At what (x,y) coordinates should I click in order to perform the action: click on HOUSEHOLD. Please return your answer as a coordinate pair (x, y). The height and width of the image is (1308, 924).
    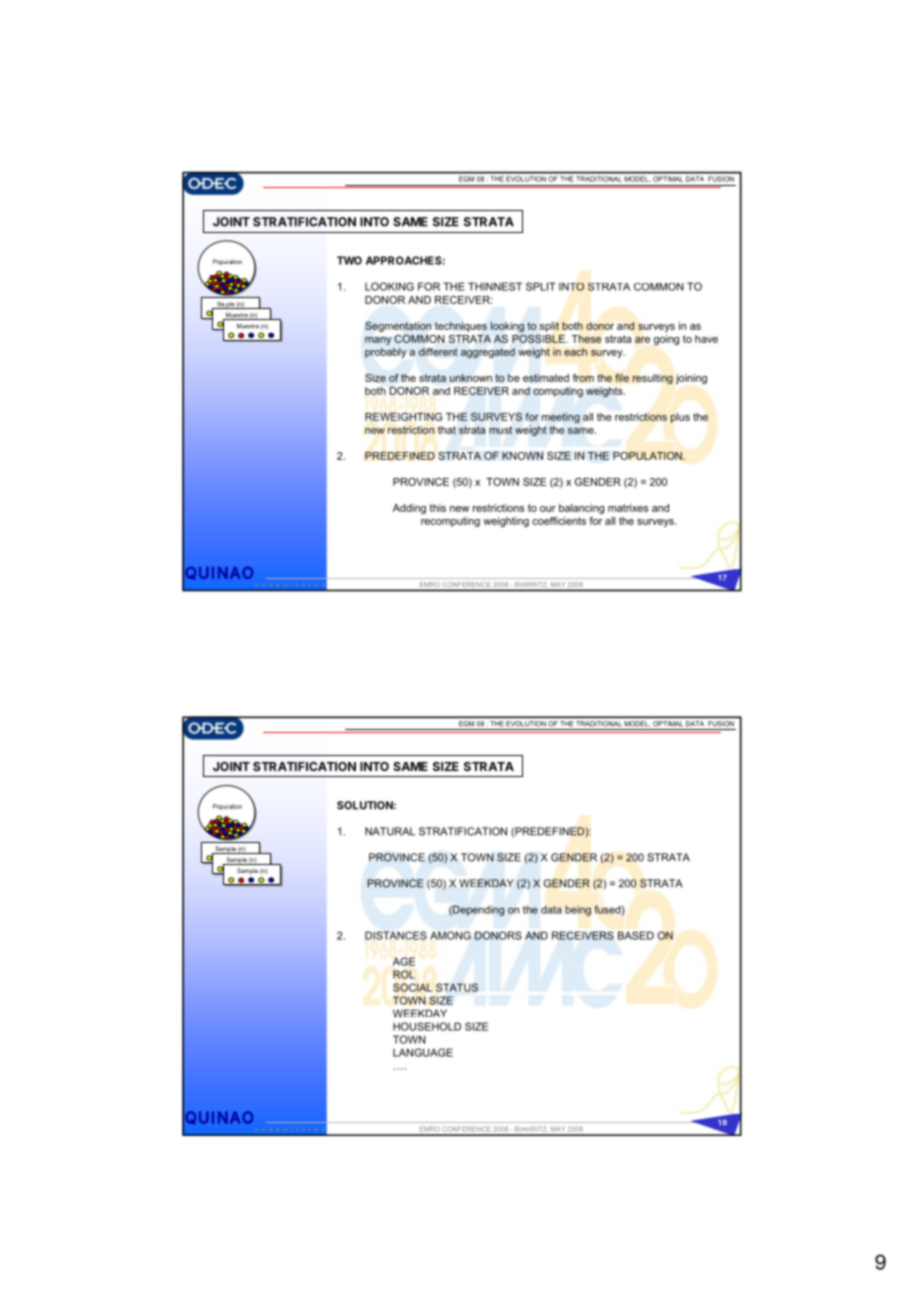
    Looking at the image, I should click on (427, 1026).
